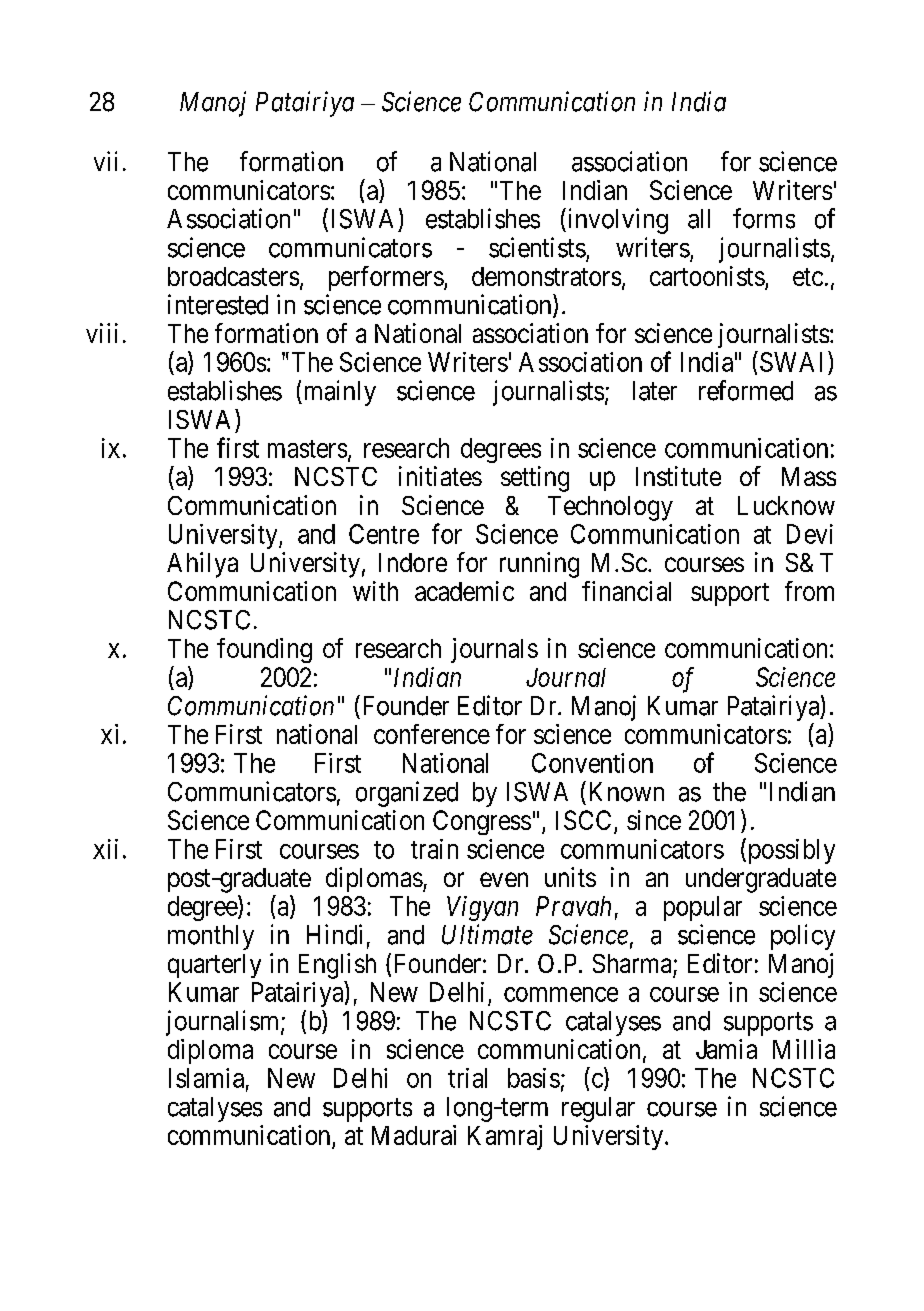 This screenshot has width=924, height=1311. I want to click on Ultimate, so click(487, 934).
